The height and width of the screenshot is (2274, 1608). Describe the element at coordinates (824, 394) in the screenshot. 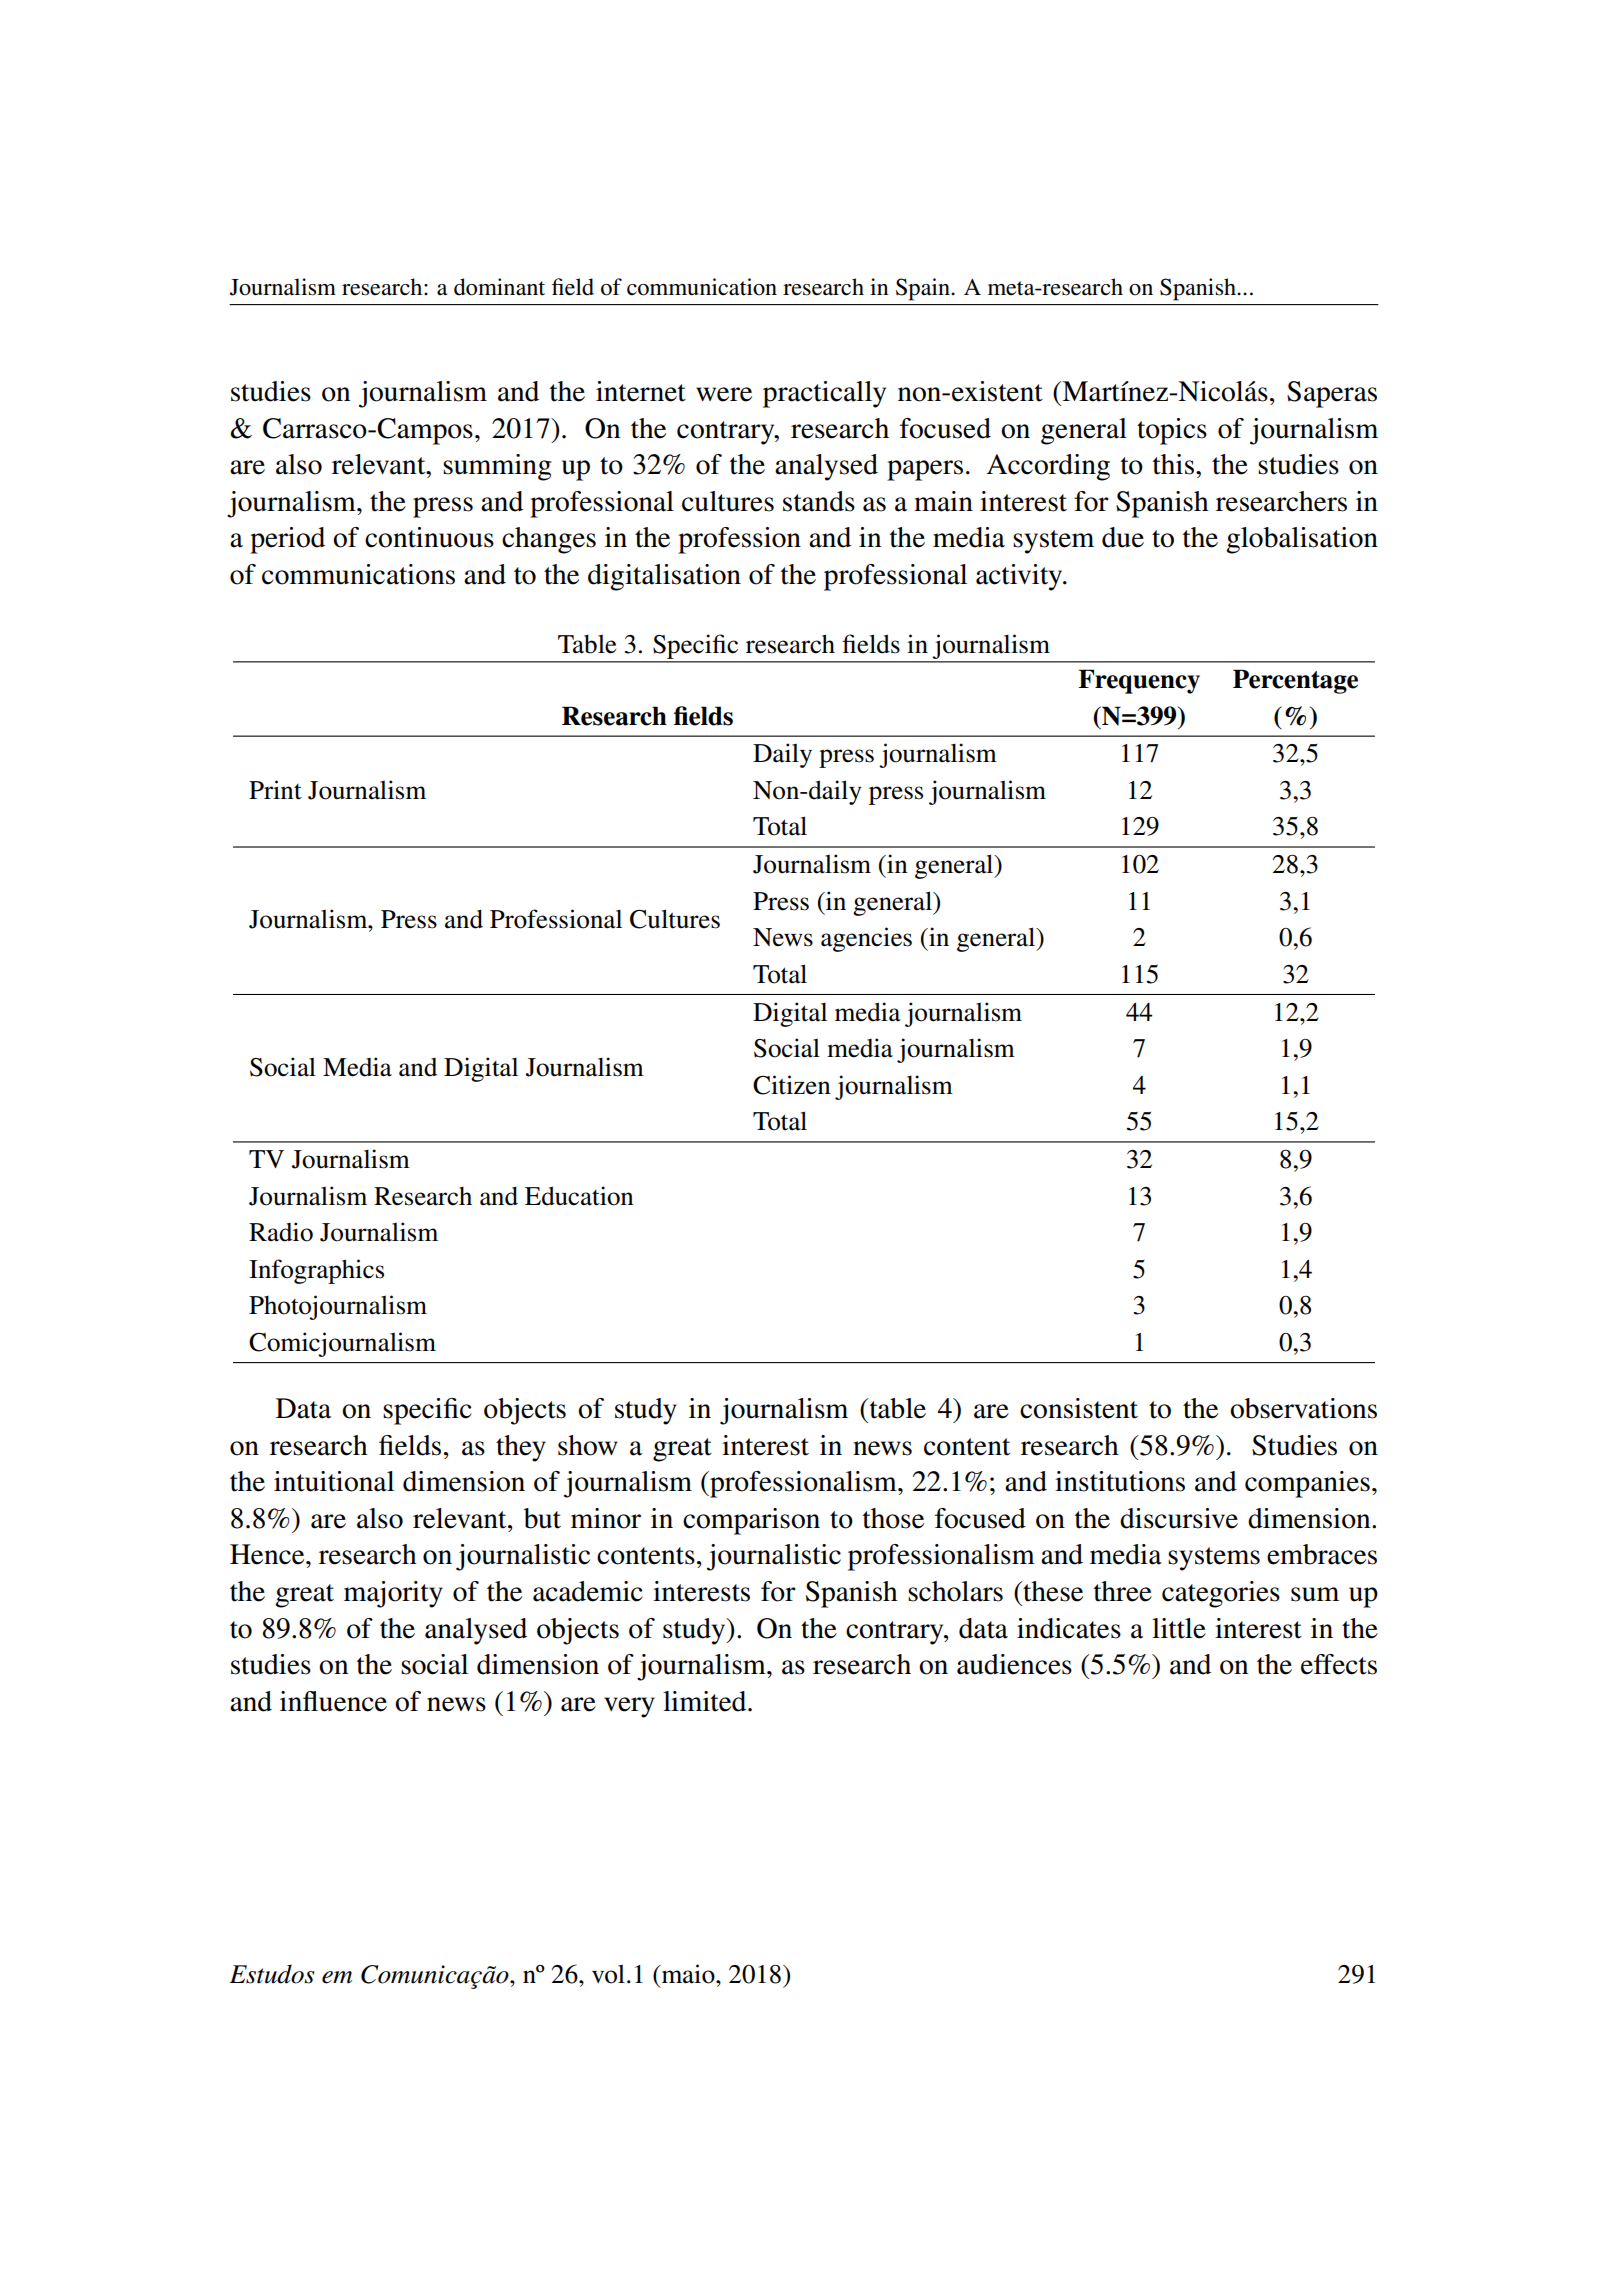

I see `practically` at that location.
